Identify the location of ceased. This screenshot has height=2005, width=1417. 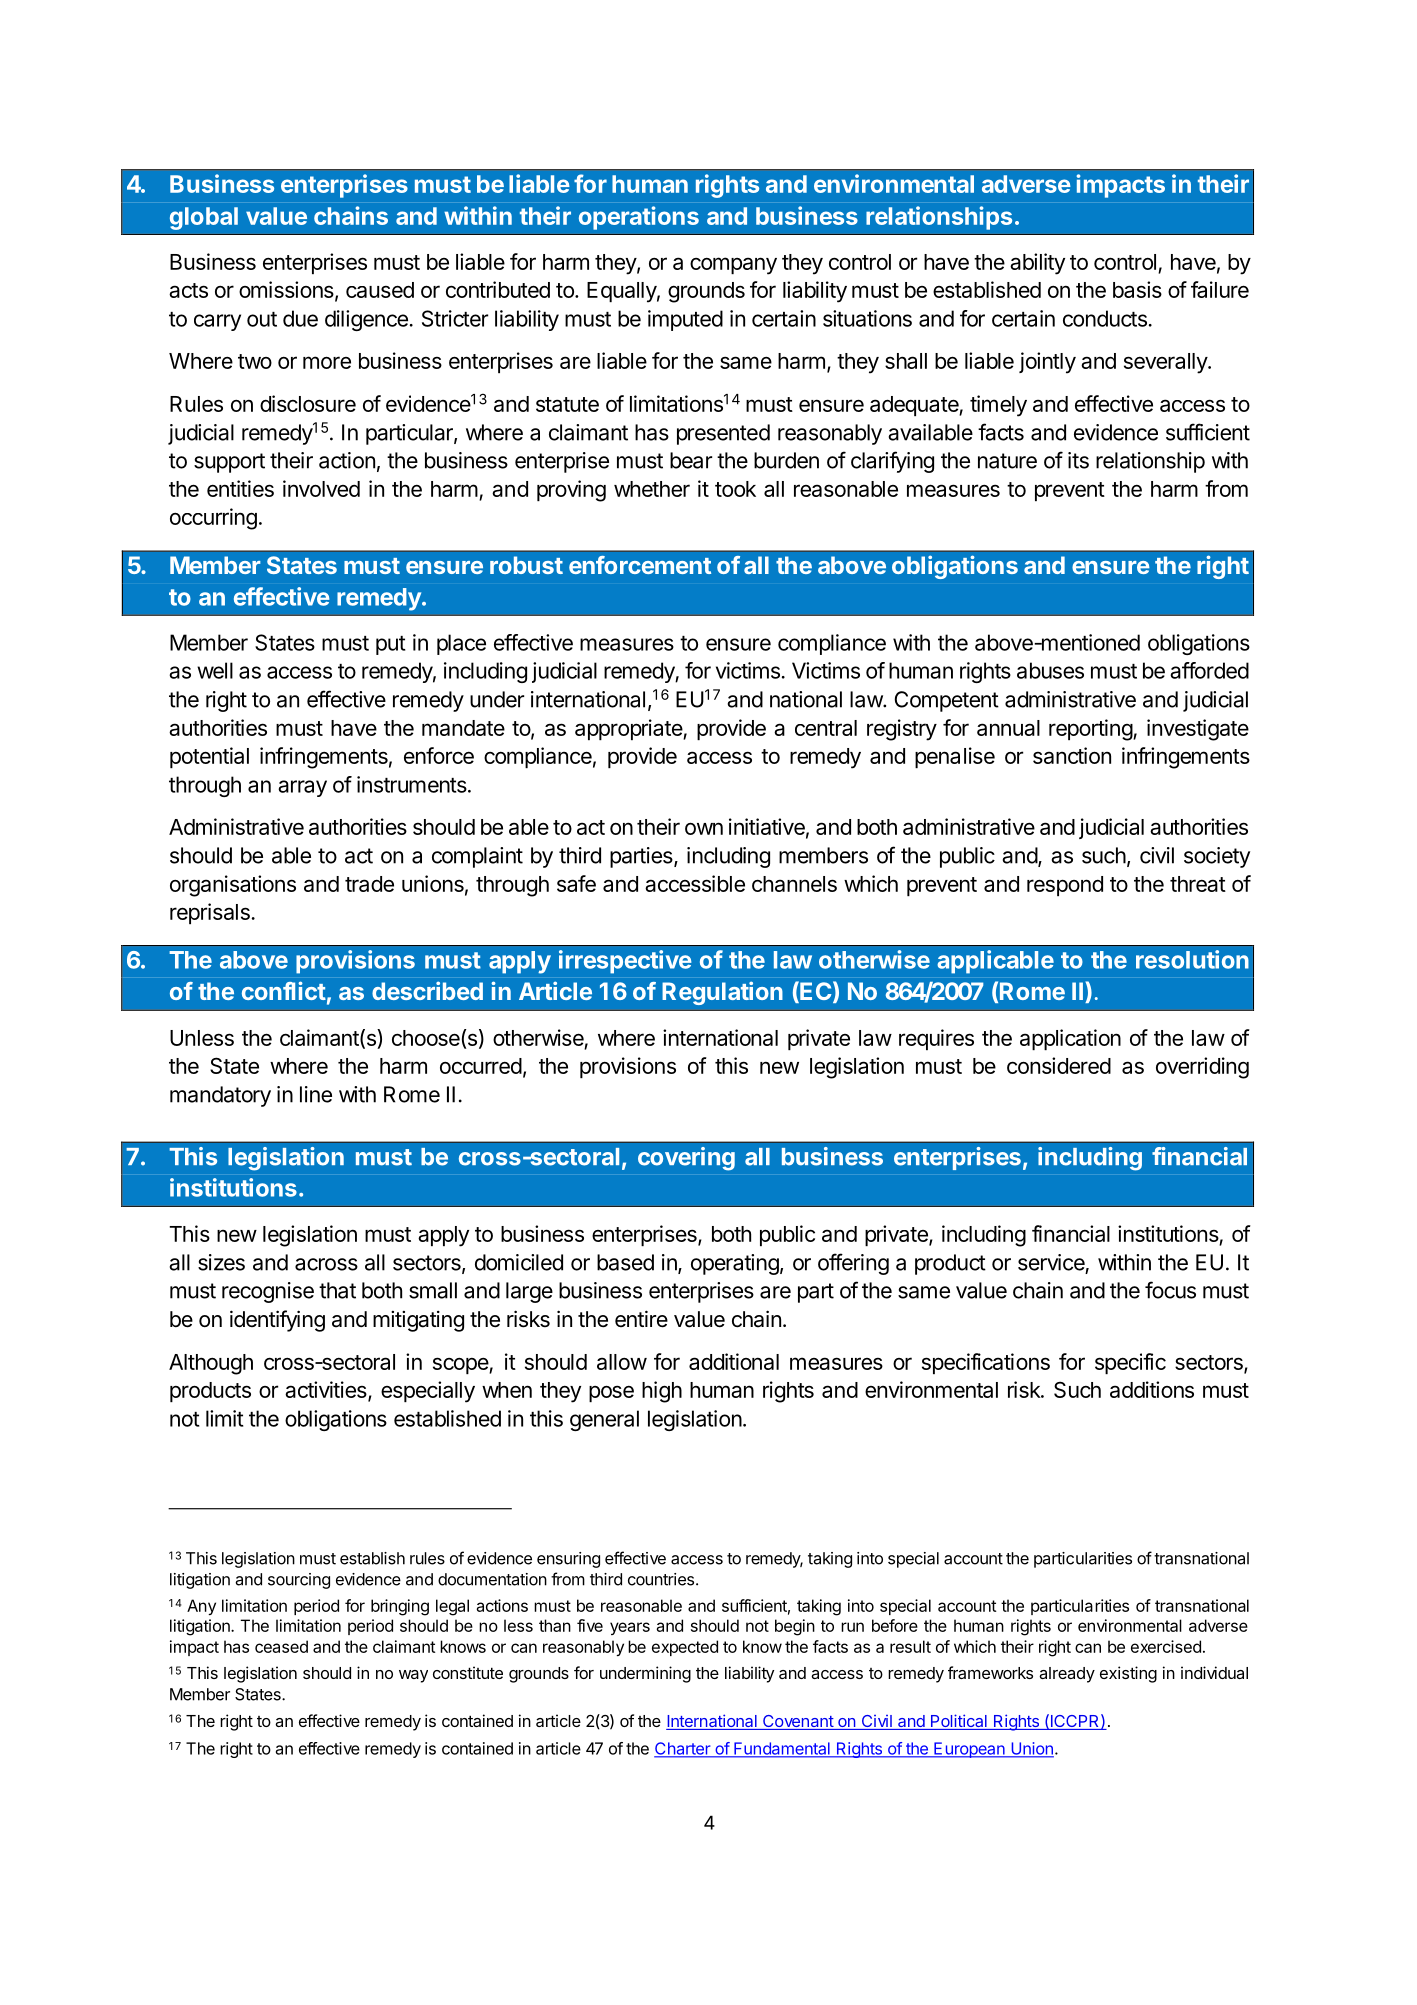
(281, 1646).
